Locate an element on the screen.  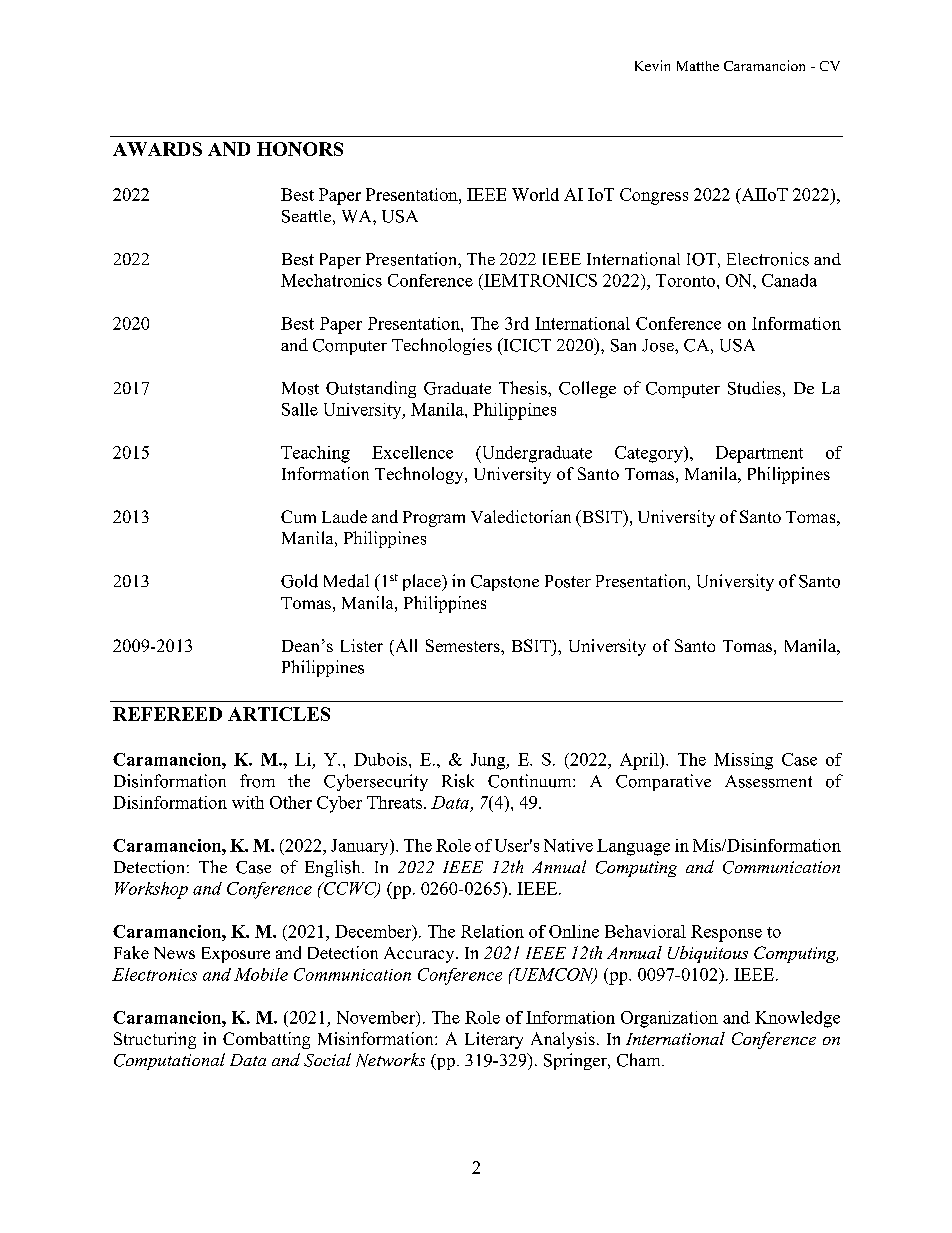
with is located at coordinates (248, 802).
